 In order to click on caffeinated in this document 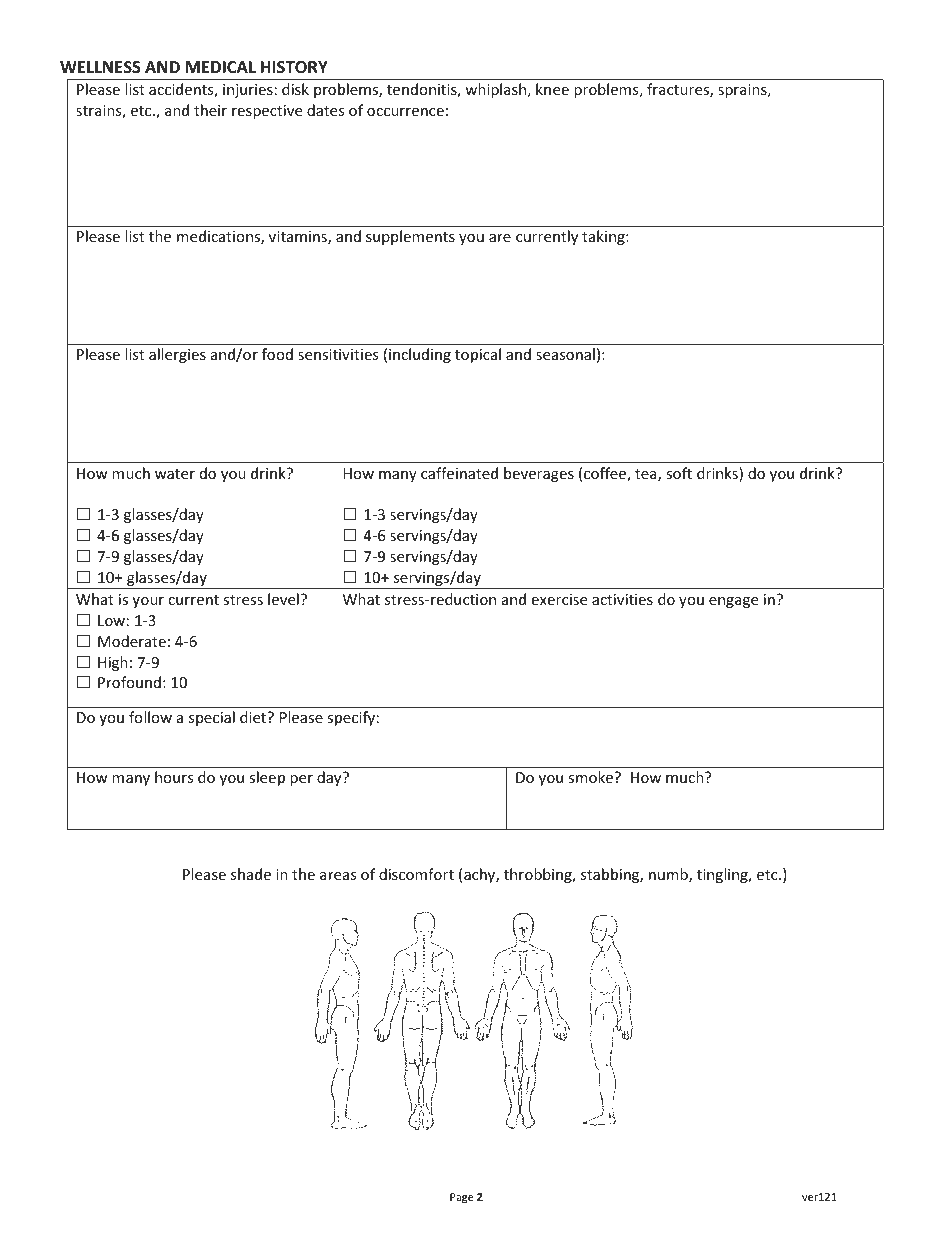, I will do `click(459, 473)`.
